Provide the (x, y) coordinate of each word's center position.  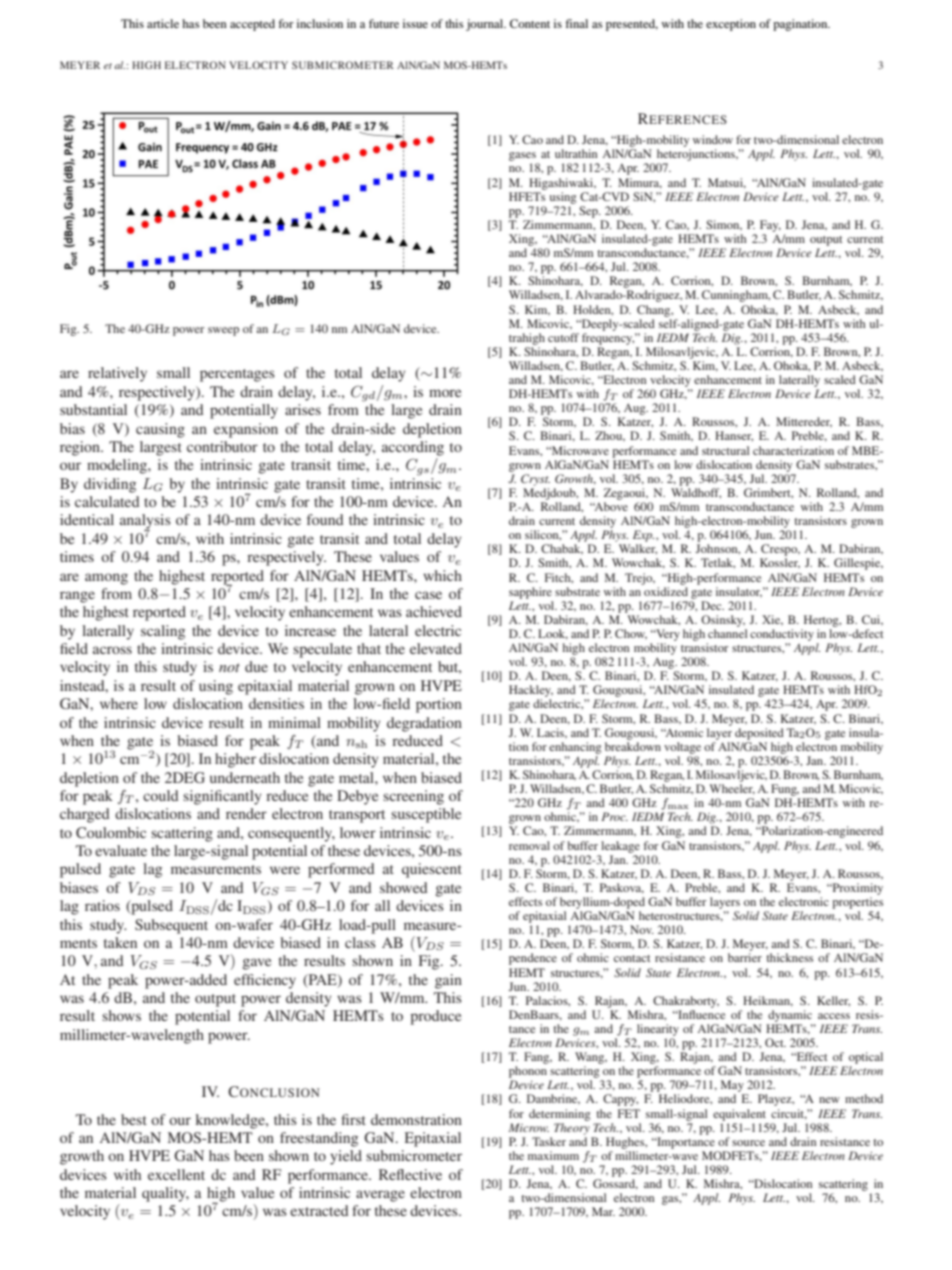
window (713, 139)
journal (486, 25)
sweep (223, 331)
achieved (434, 611)
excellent (176, 1174)
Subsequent (171, 926)
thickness (789, 957)
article (163, 23)
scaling (163, 632)
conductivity (782, 635)
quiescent (432, 870)
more (445, 393)
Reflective (410, 1174)
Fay (770, 226)
